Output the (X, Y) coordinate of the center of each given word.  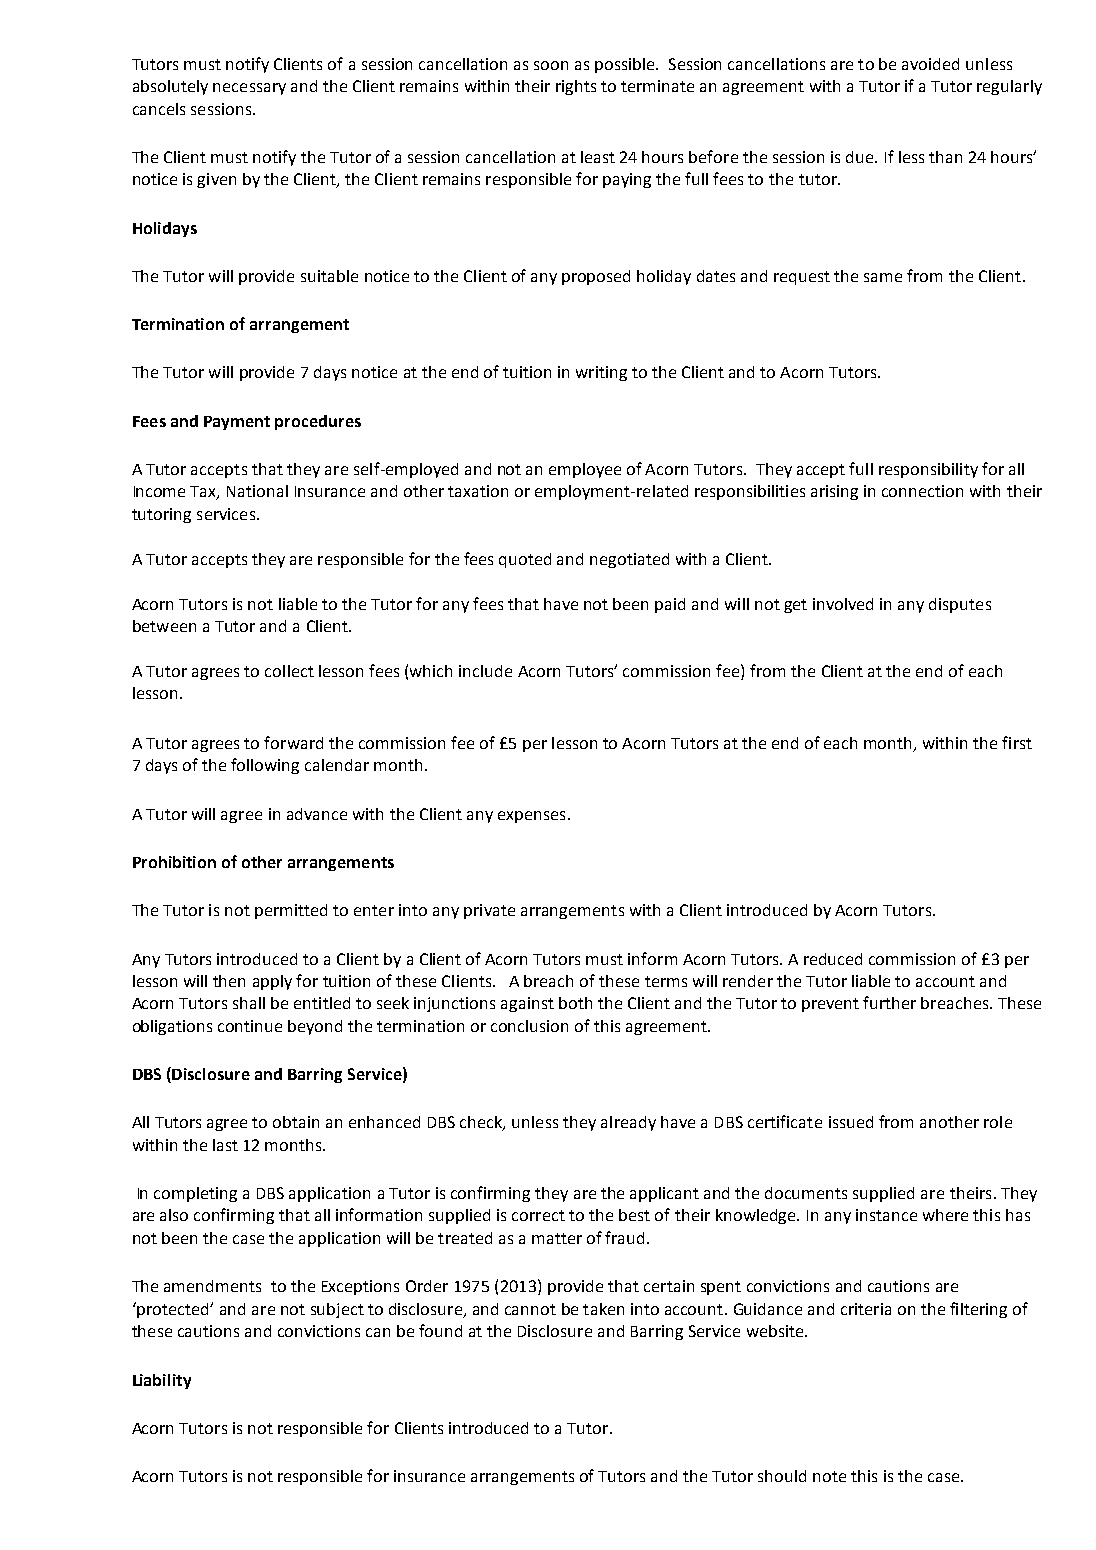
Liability (162, 1381)
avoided (930, 64)
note (829, 1476)
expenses (531, 817)
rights (576, 87)
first (1017, 742)
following (265, 766)
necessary (249, 89)
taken (603, 1309)
